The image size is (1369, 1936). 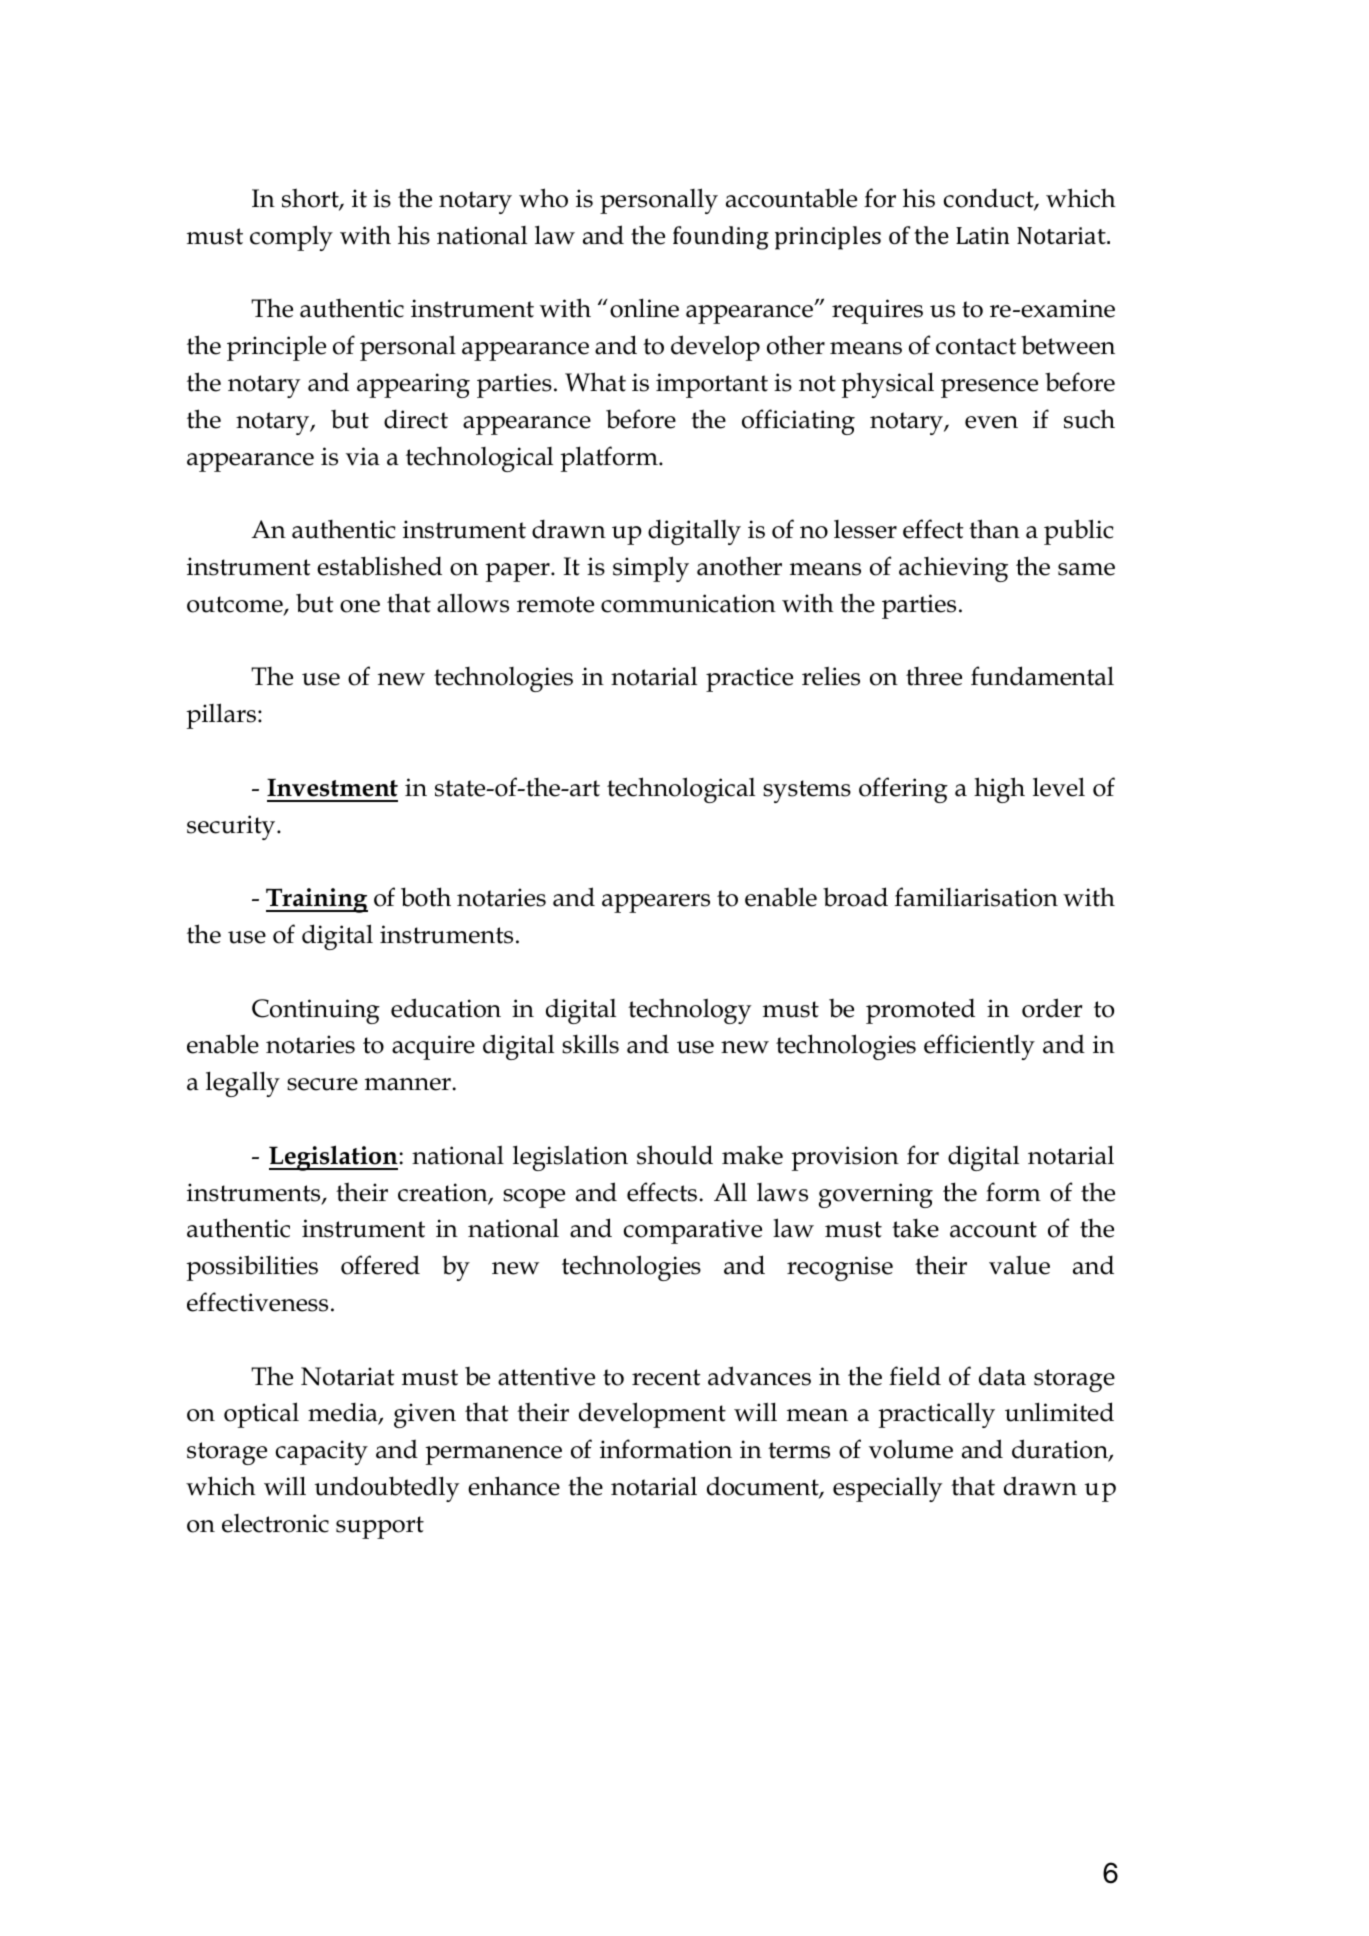 What do you see at coordinates (360, 606) in the screenshot?
I see `one` at bounding box center [360, 606].
